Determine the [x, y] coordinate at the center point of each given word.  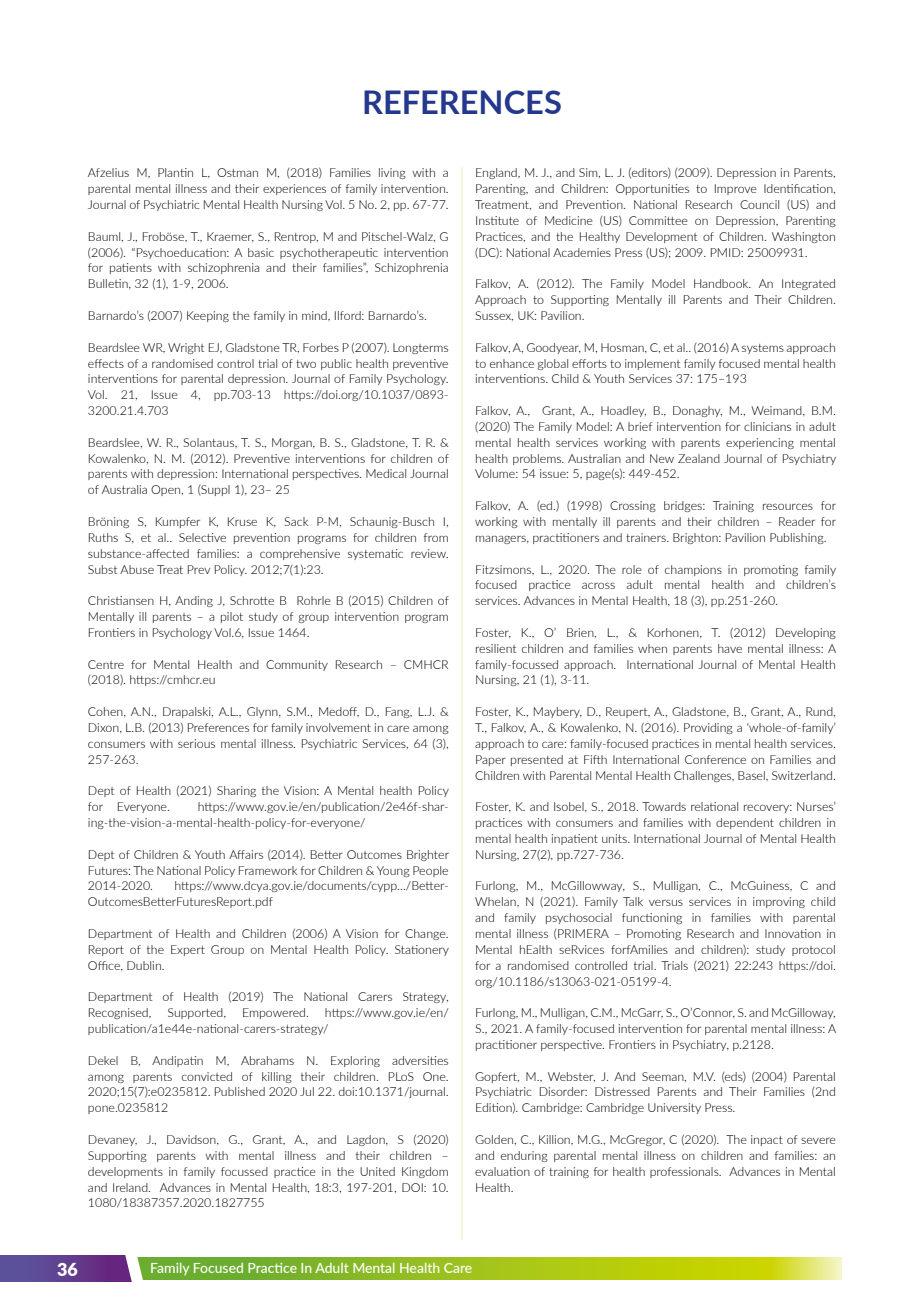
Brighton [696, 538]
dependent [745, 823]
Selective [202, 537]
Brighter [428, 855]
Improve [736, 189]
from [436, 537]
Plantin [175, 172]
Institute [497, 220]
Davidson [192, 1140]
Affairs [246, 854]
